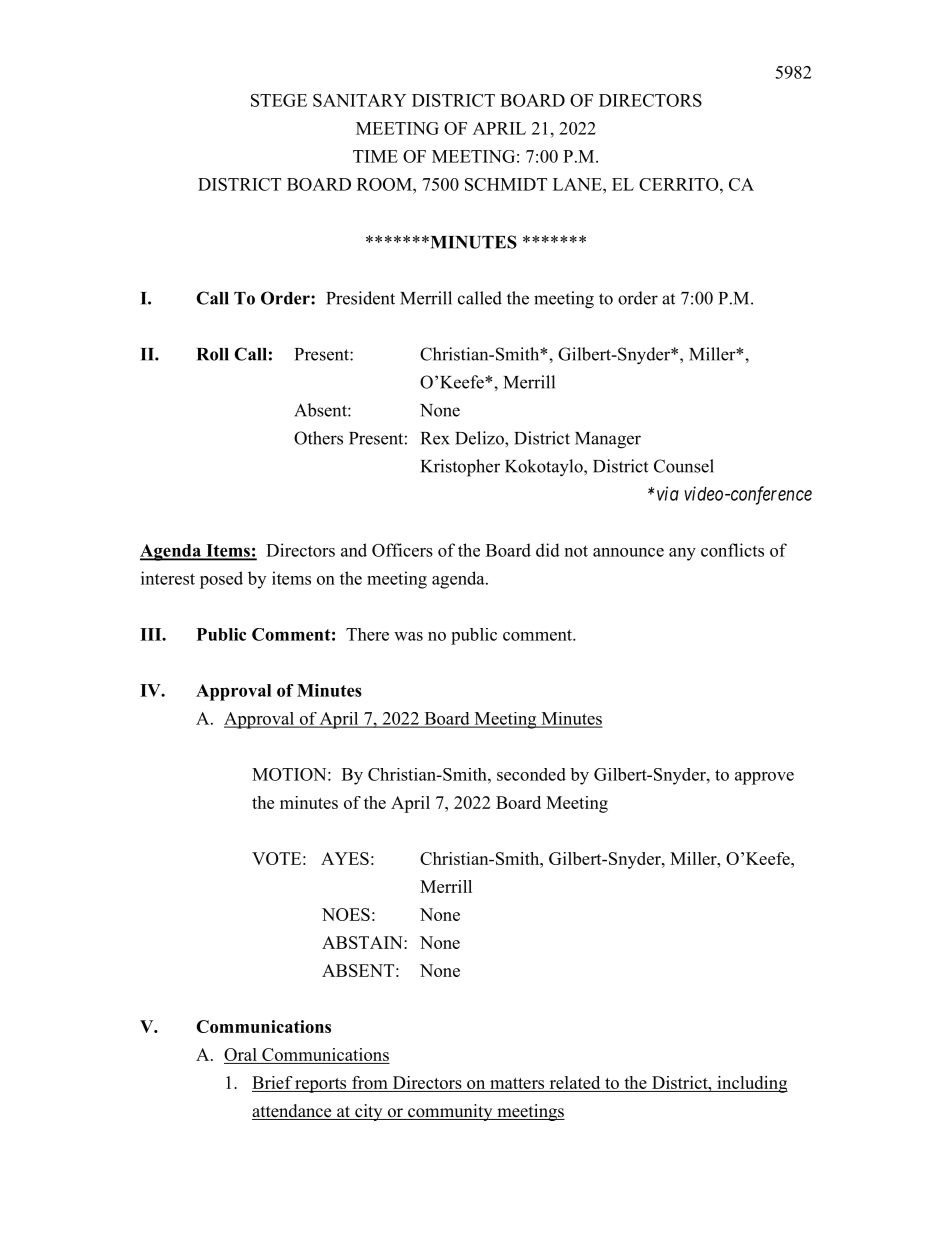  Describe the element at coordinates (531, 774) in the image. I see `seconded` at that location.
